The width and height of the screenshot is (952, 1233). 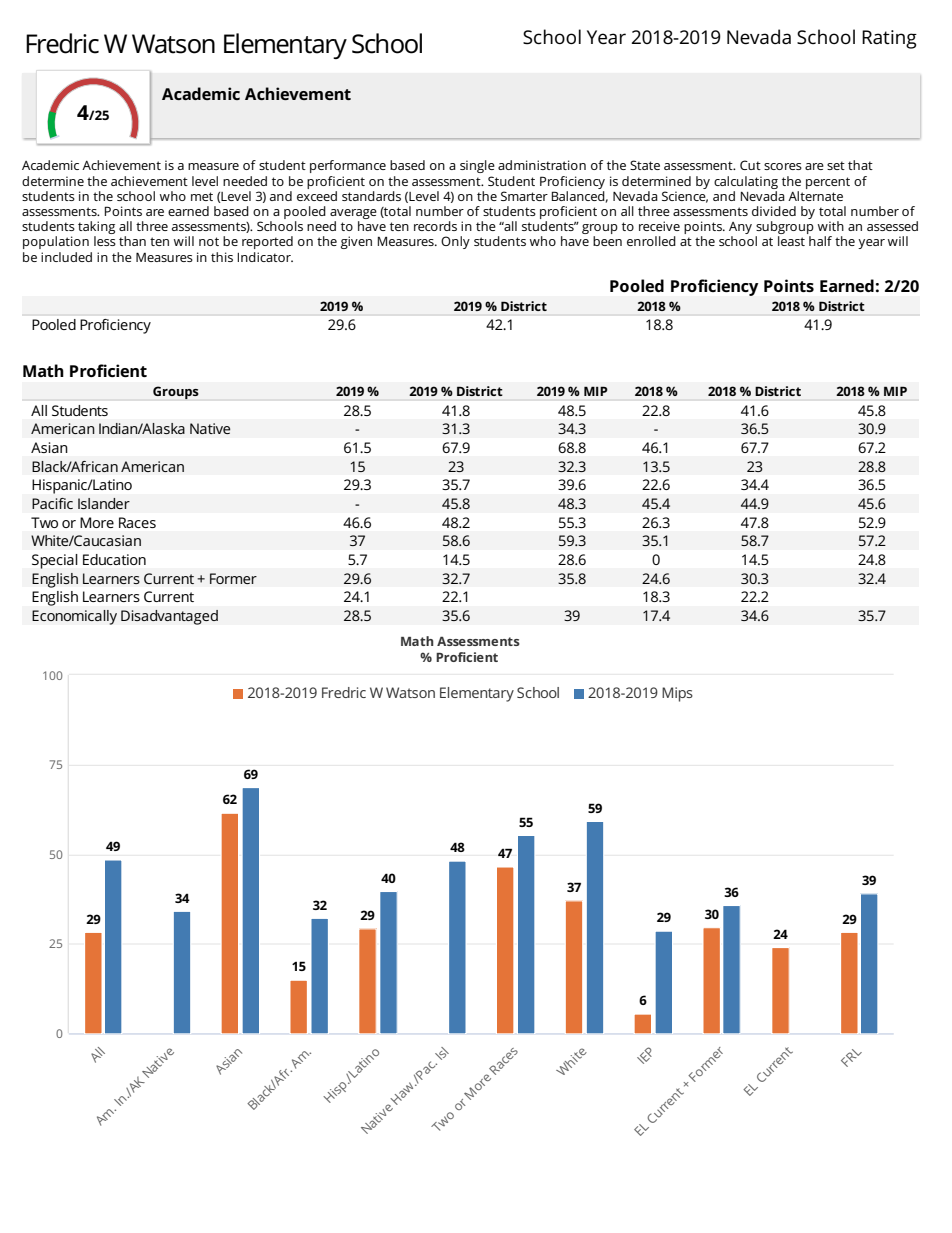 I want to click on divided, so click(x=774, y=211).
